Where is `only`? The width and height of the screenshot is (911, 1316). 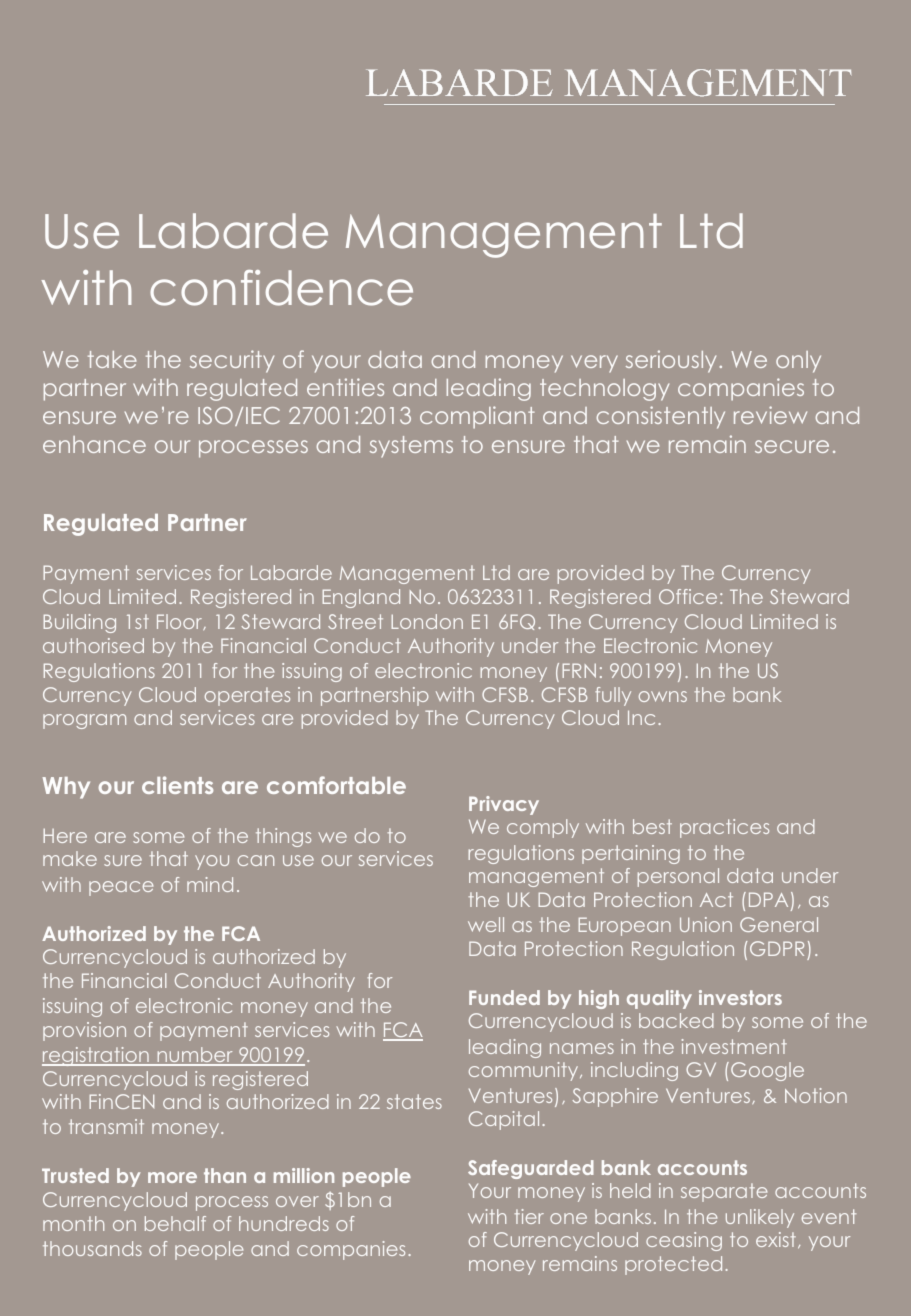
only is located at coordinates (798, 362).
